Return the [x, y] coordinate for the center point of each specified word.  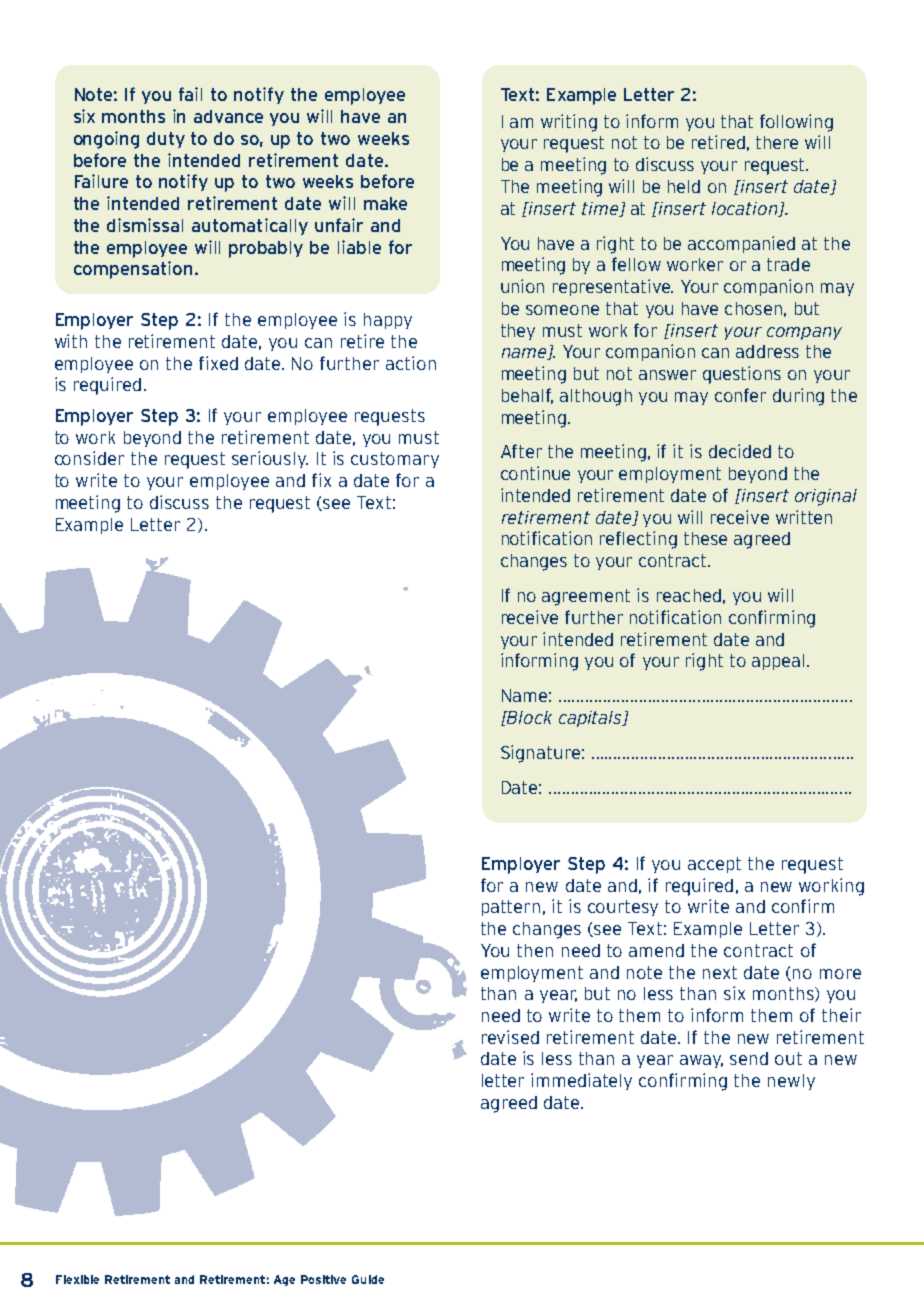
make [385, 203]
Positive [323, 1279]
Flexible [77, 1279]
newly [791, 1082]
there [777, 142]
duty [166, 140]
